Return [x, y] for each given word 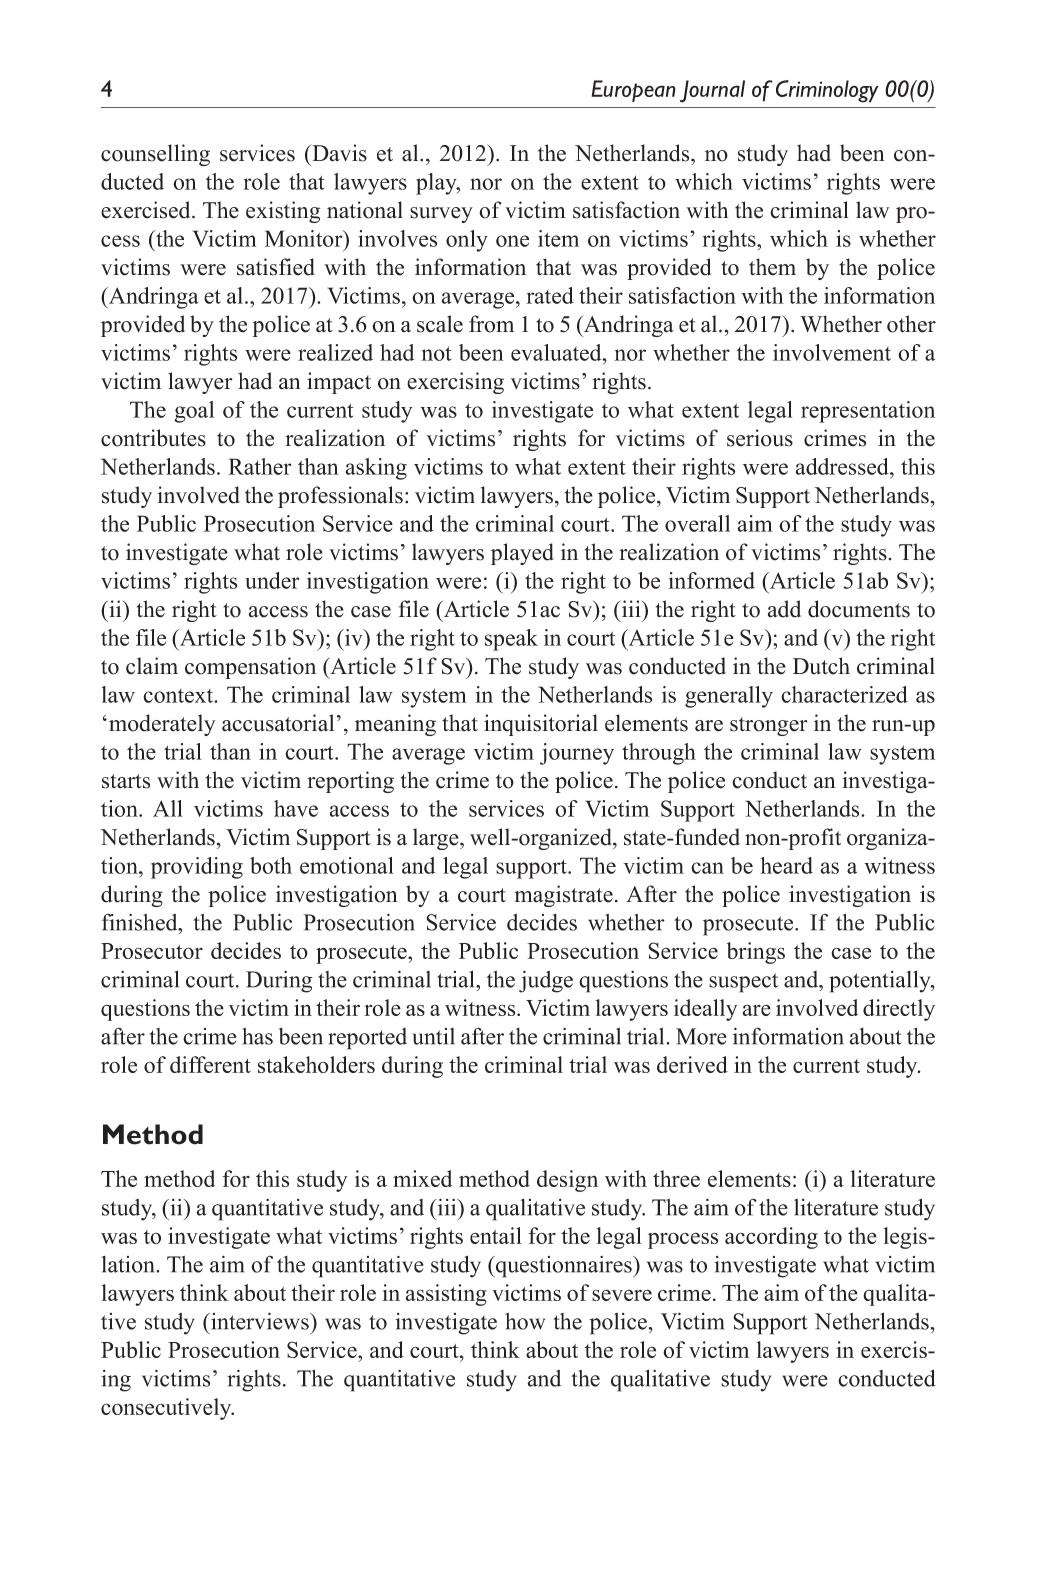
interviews [260, 1321]
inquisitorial [541, 725]
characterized [844, 694]
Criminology [827, 91]
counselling [155, 155]
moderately [162, 725]
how [525, 1321]
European [634, 91]
